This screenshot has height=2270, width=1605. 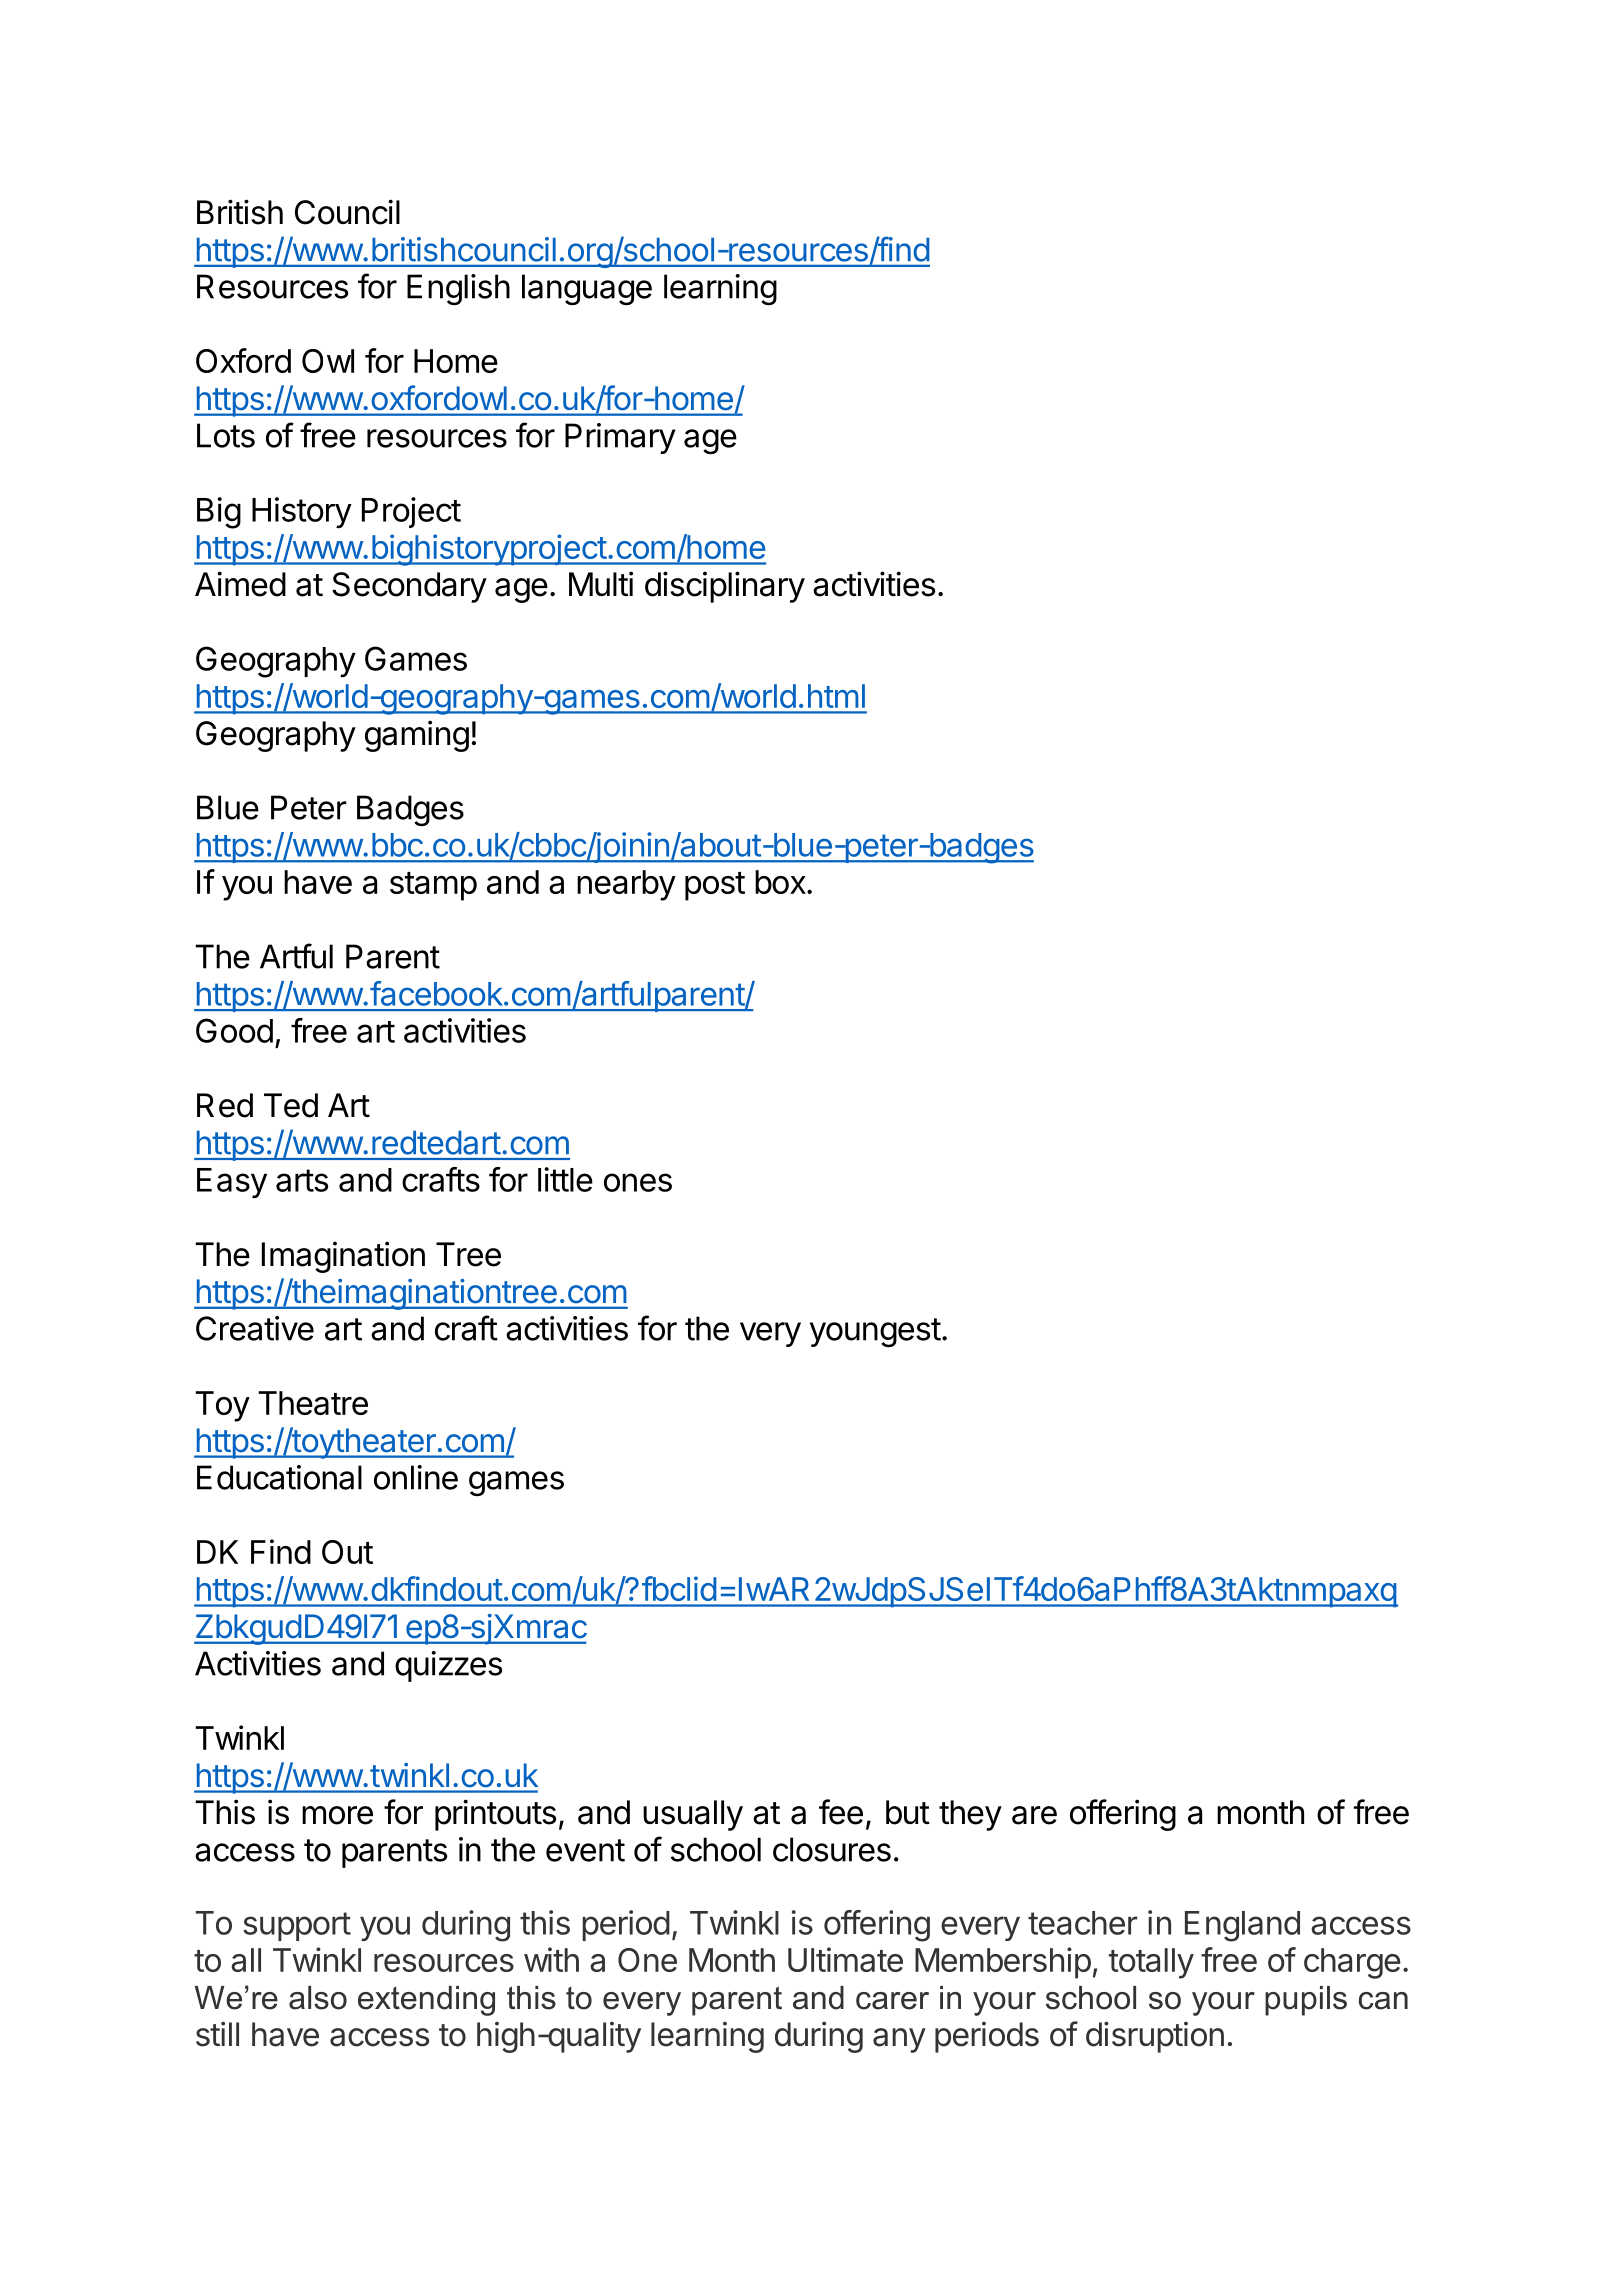 I want to click on Ultimate, so click(x=845, y=1959).
